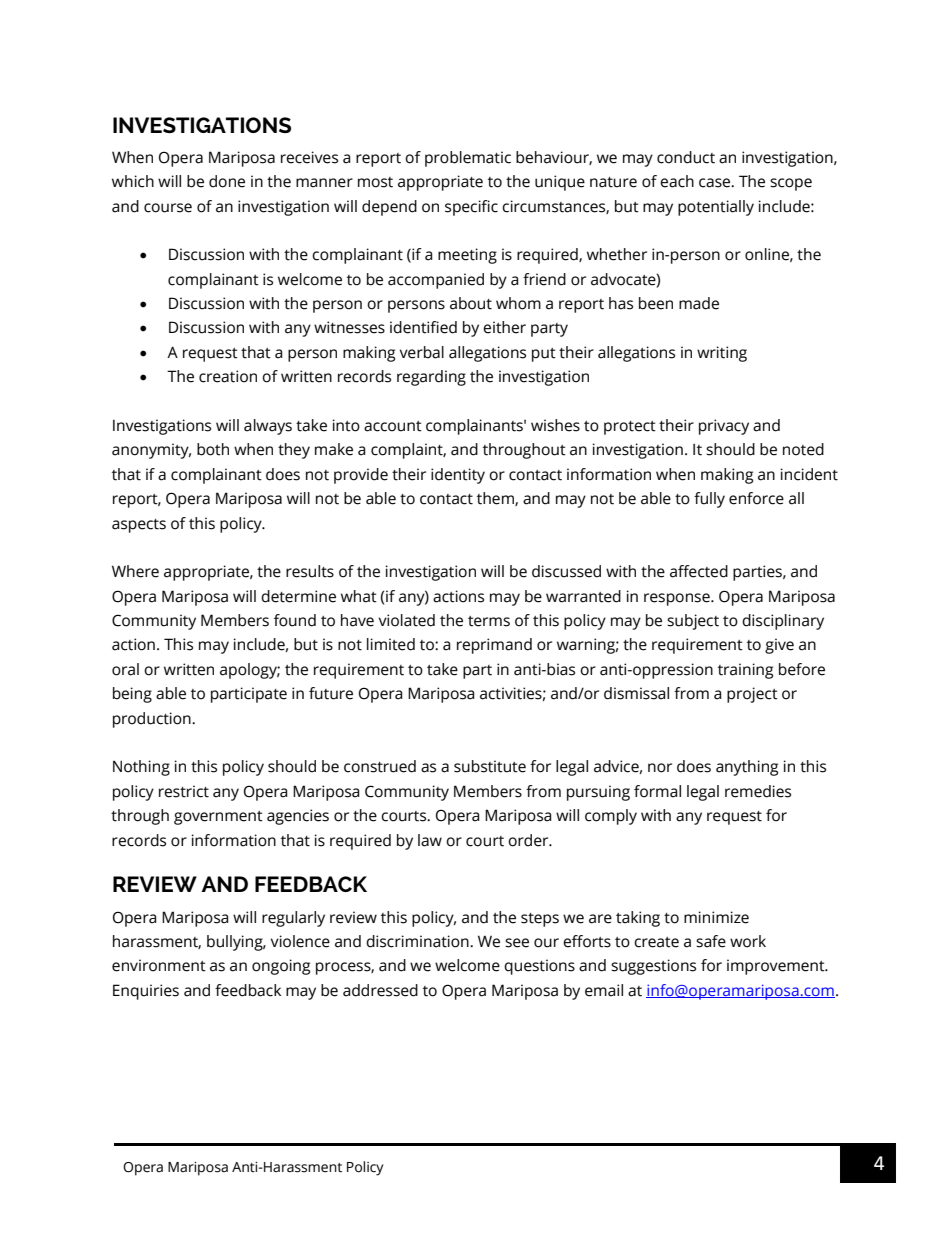 This screenshot has height=1233, width=952. What do you see at coordinates (227, 181) in the screenshot?
I see `done` at bounding box center [227, 181].
